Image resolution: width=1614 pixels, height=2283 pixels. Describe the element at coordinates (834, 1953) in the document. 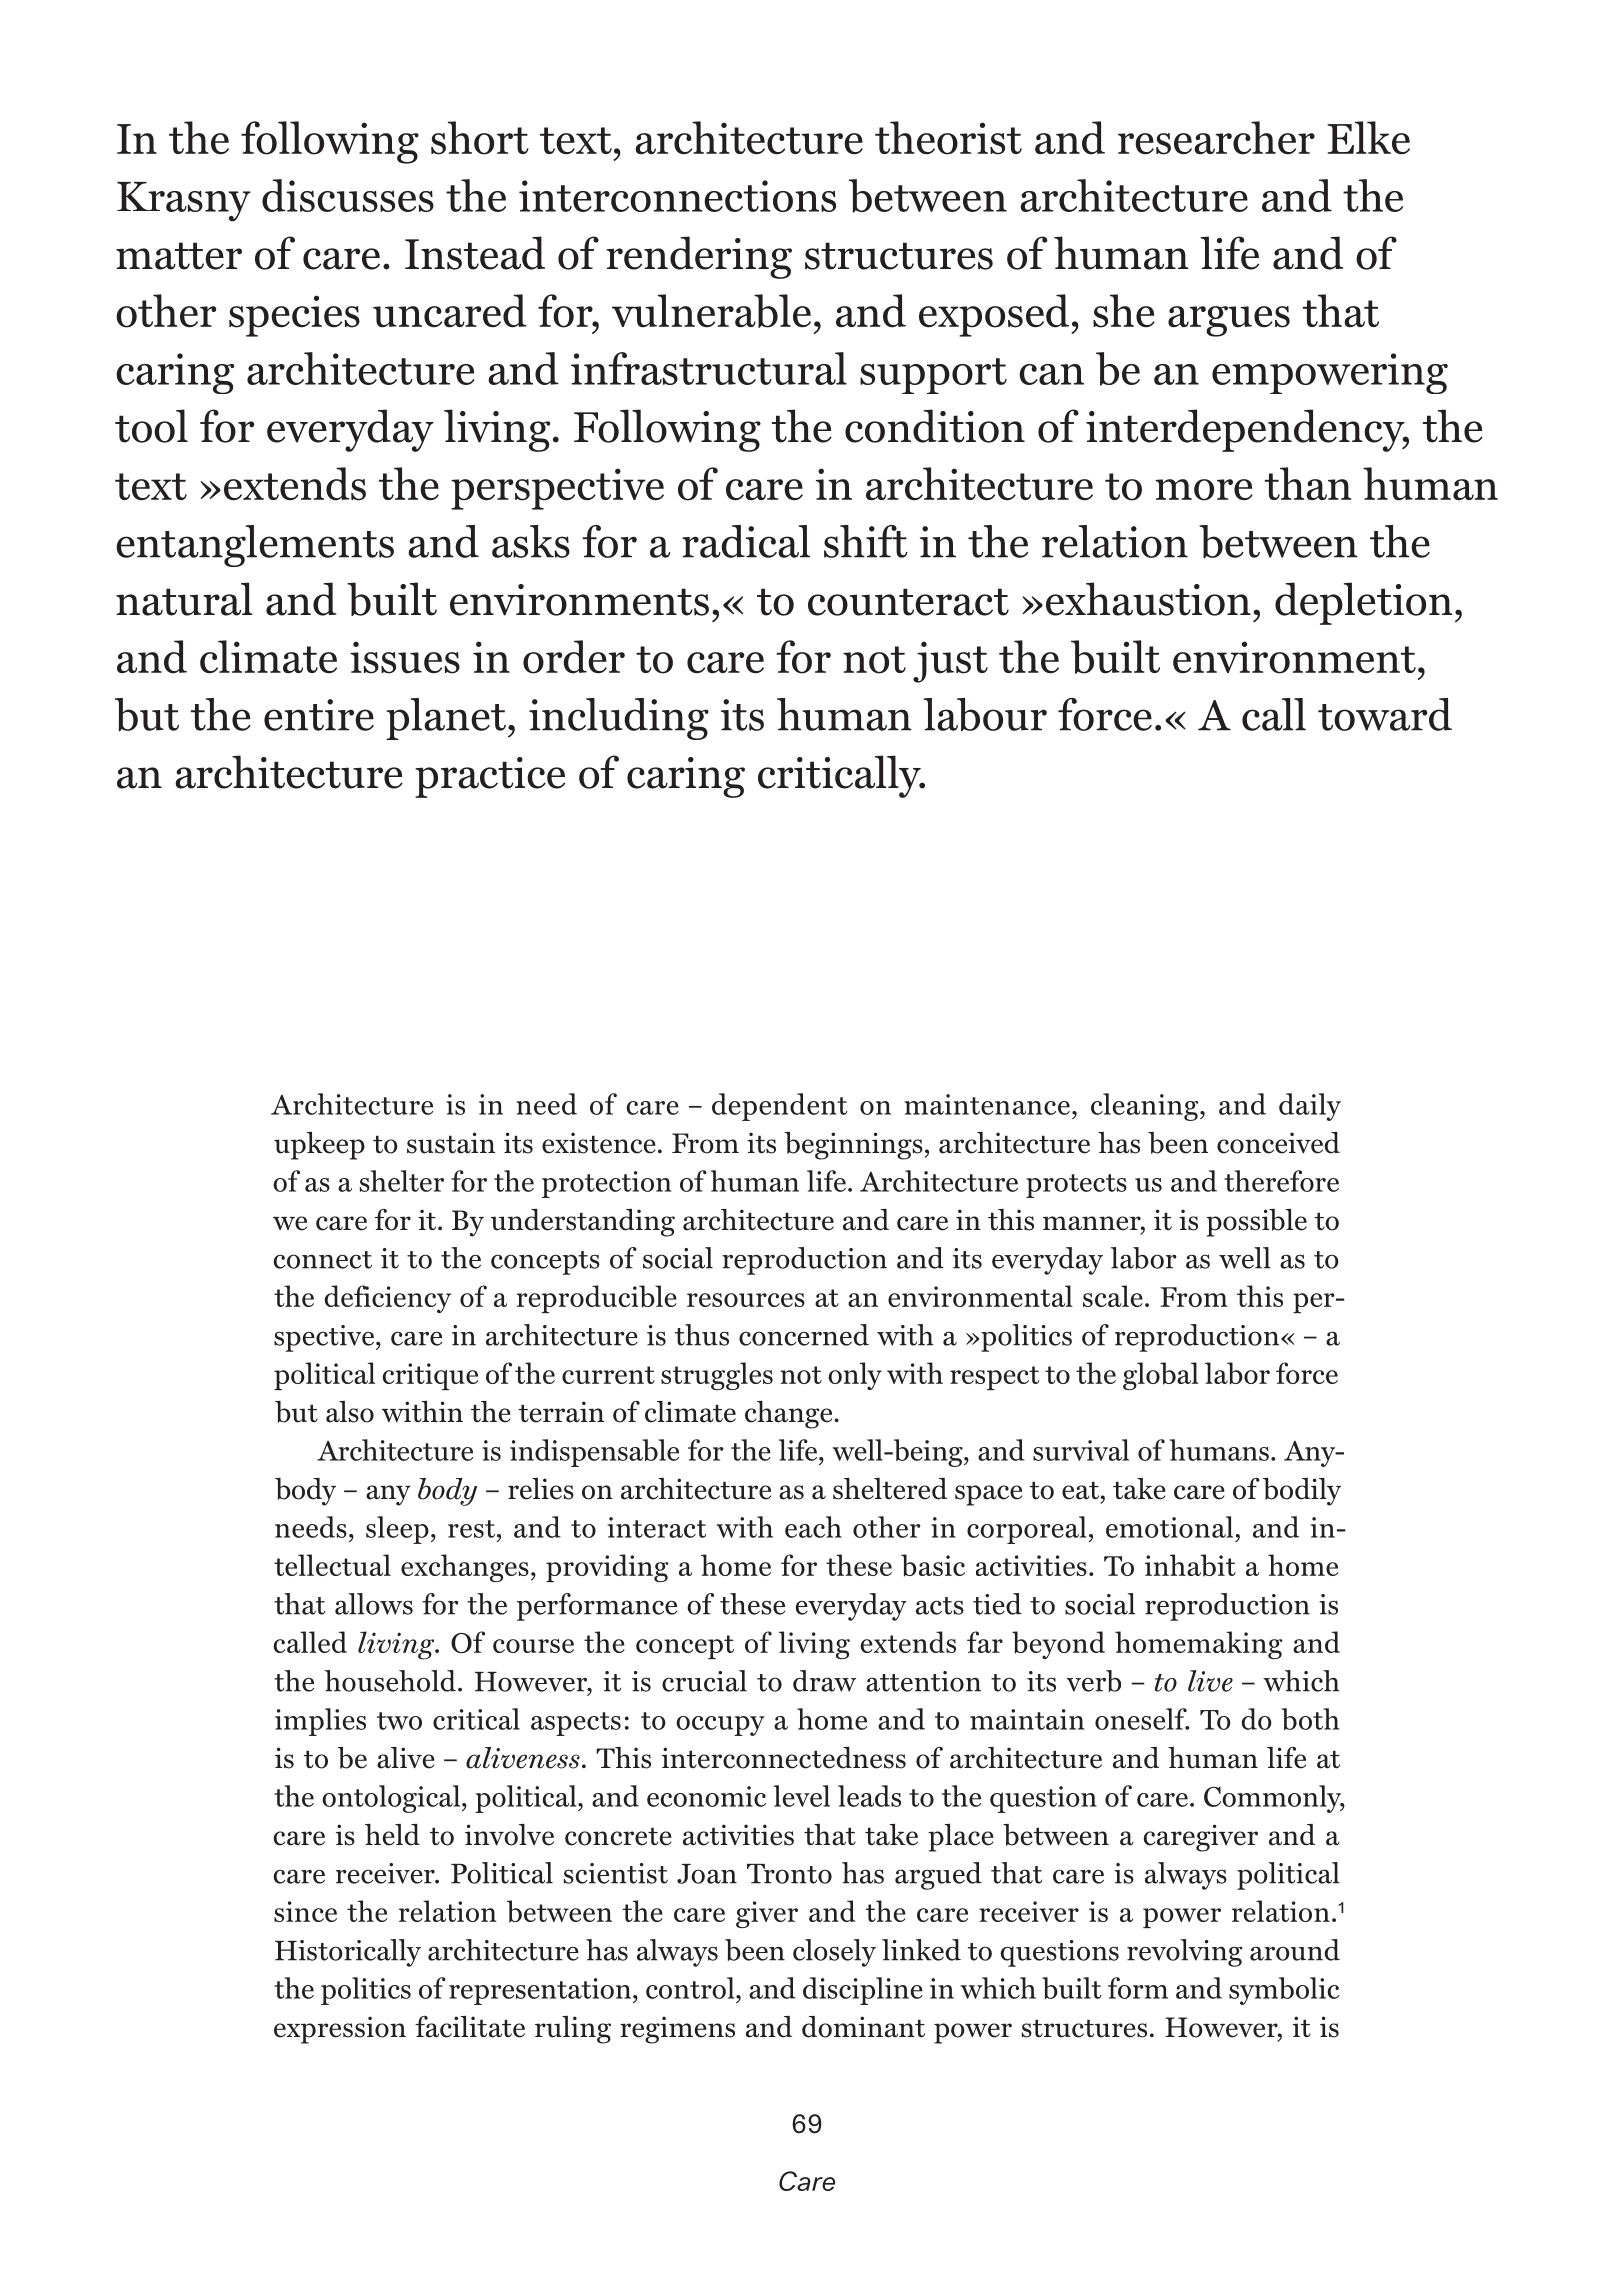

I see `closely` at that location.
